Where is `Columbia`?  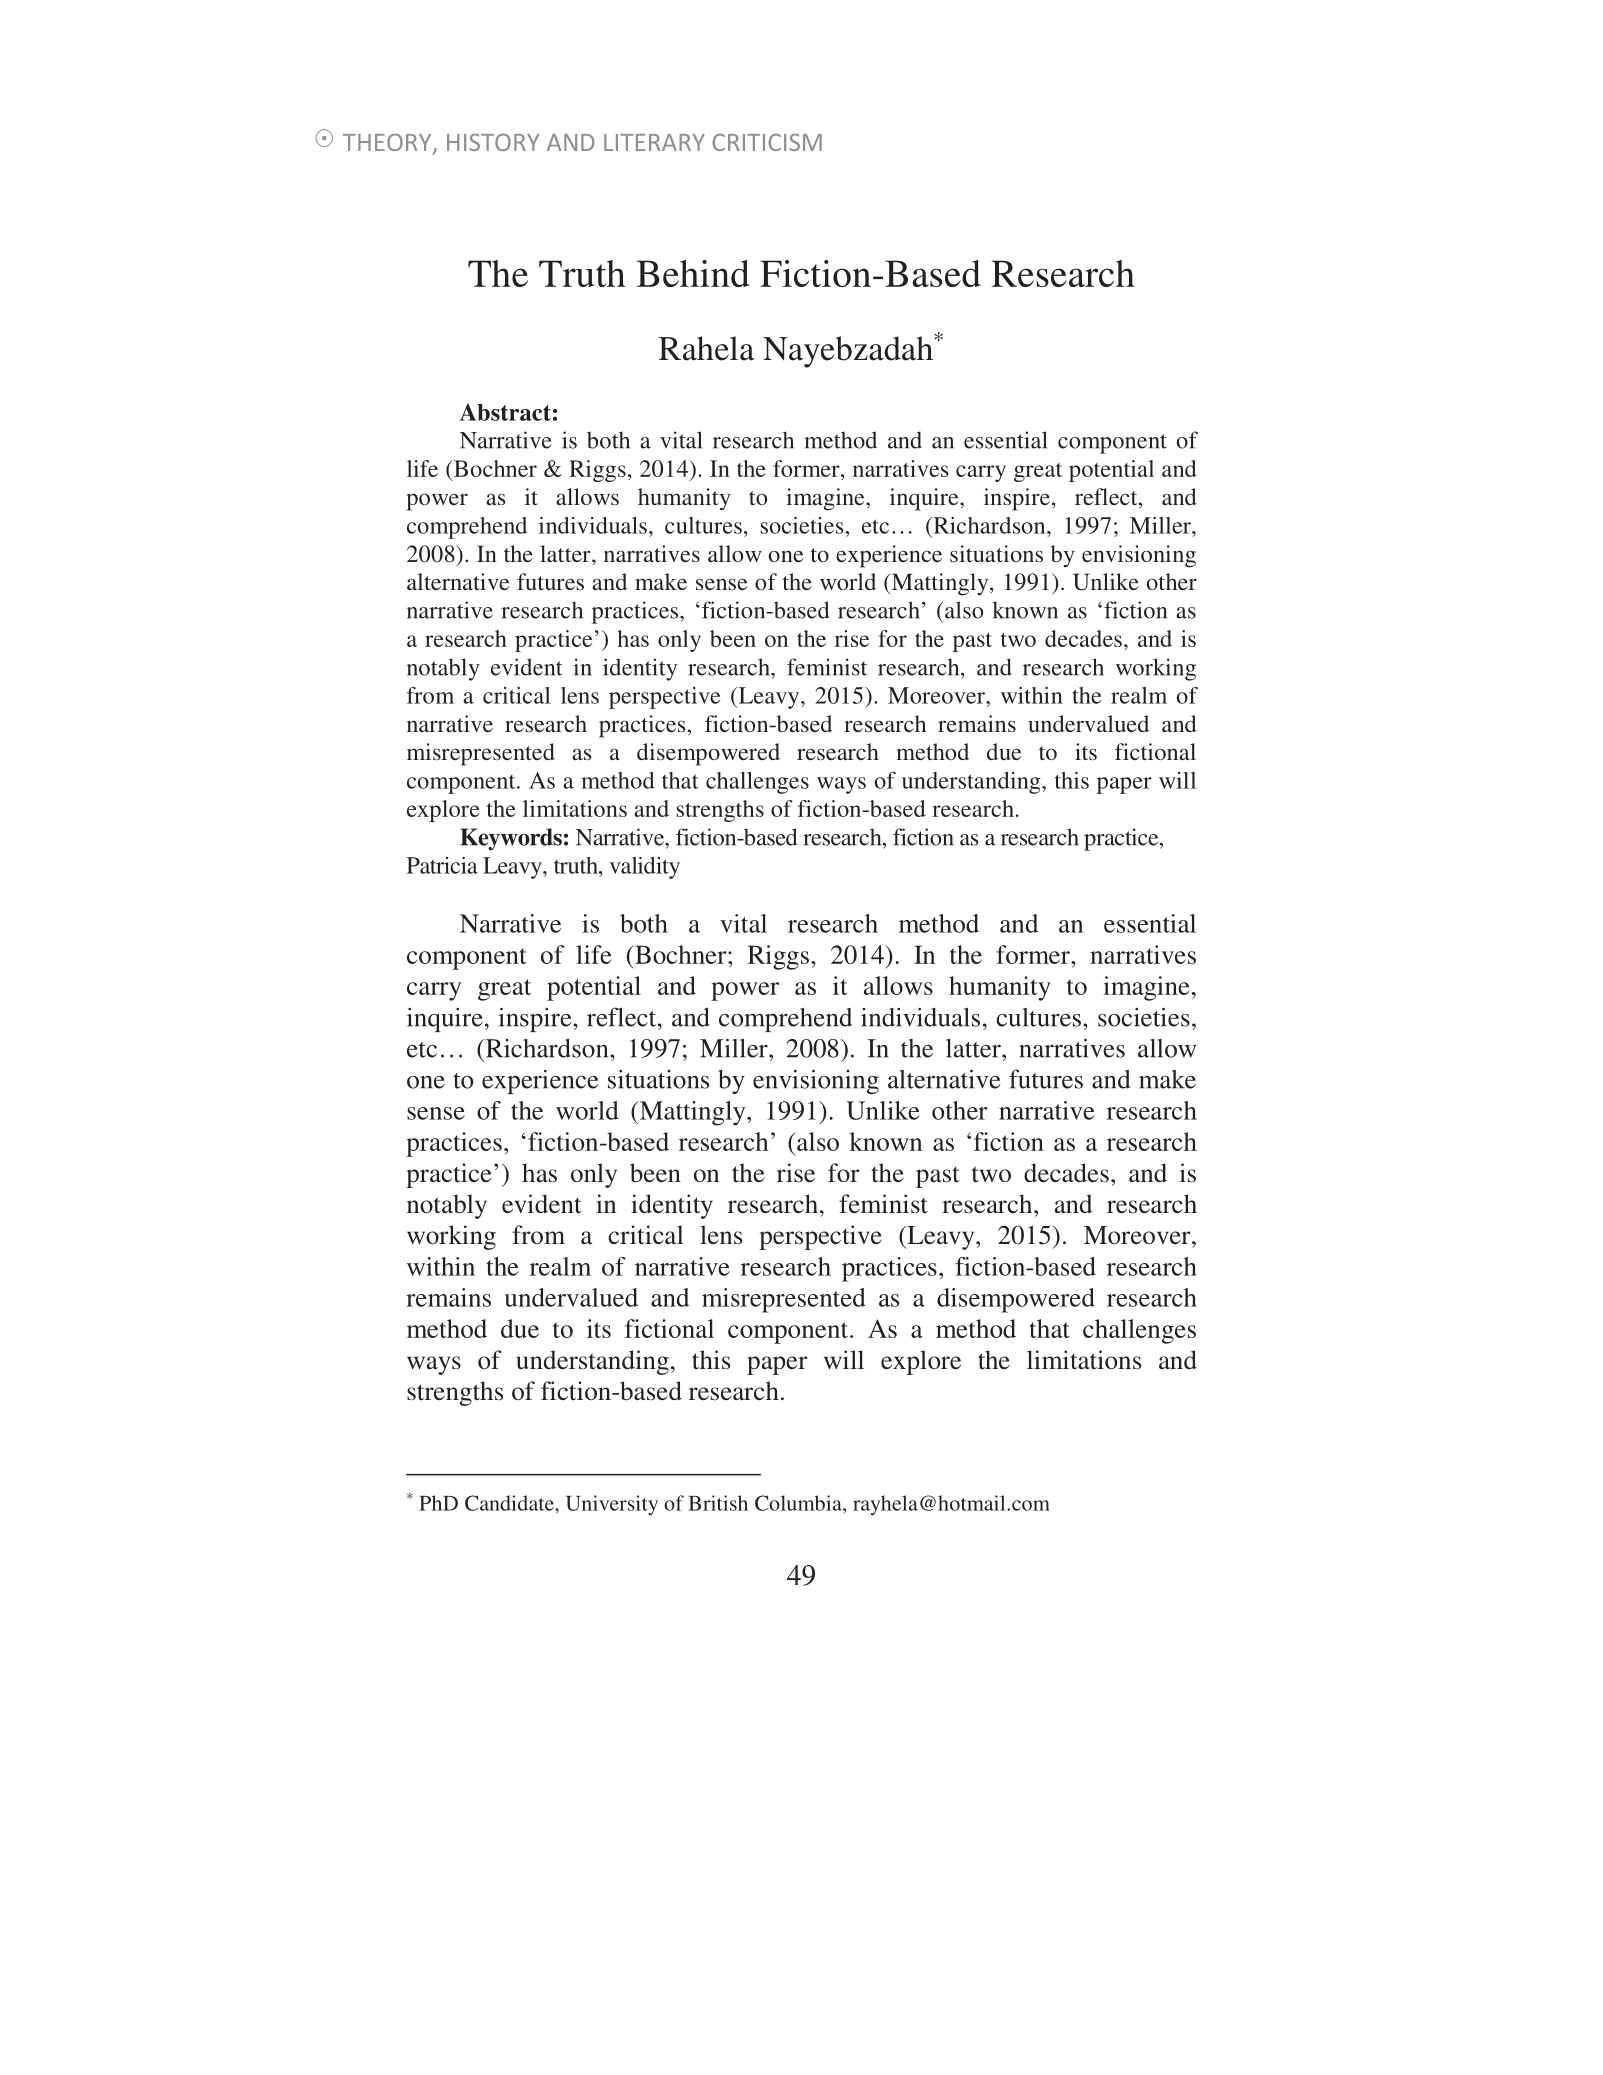 Columbia is located at coordinates (799, 1503).
